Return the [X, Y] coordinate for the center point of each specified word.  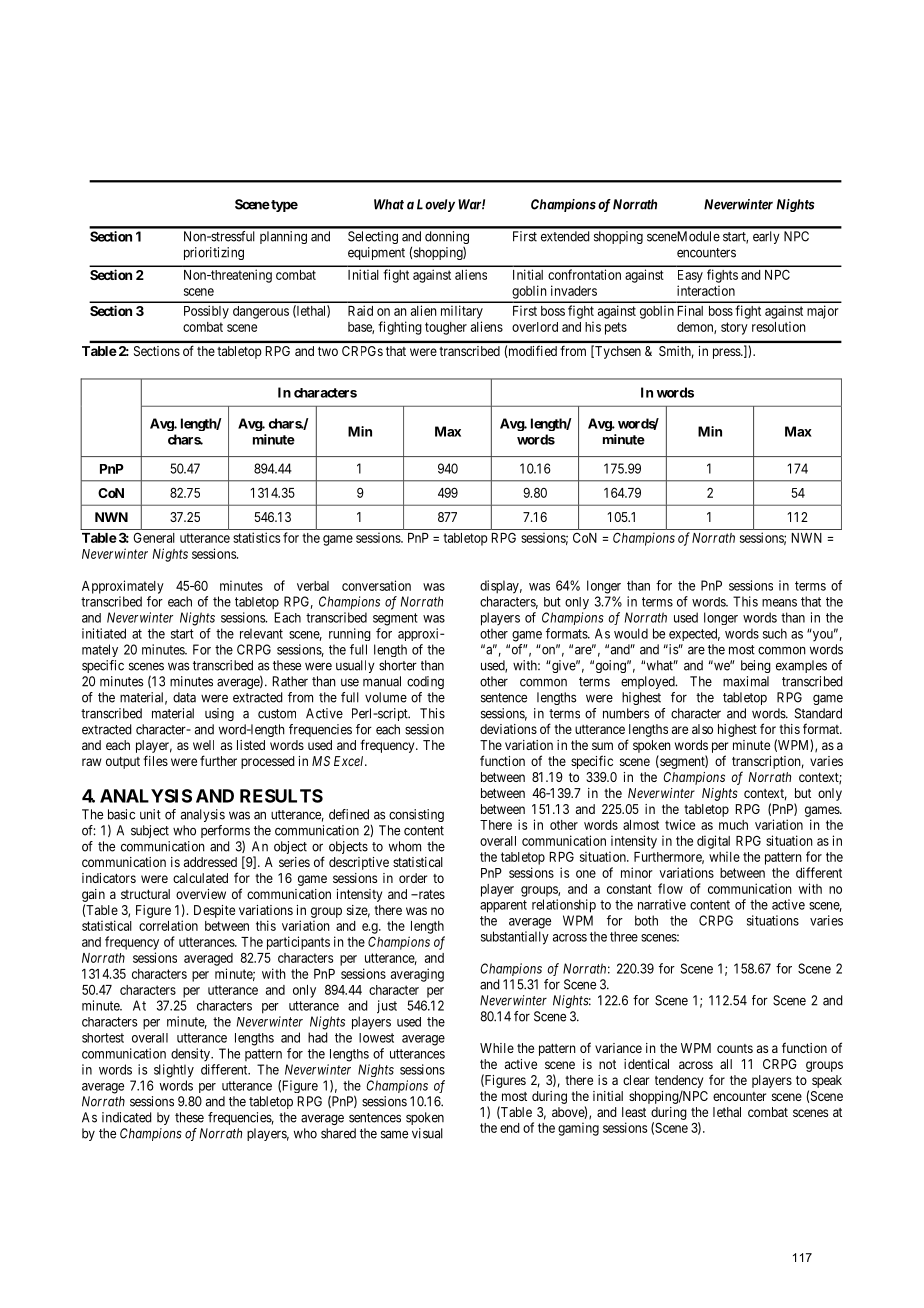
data [184, 697]
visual [427, 1133]
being [756, 666]
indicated [127, 1117]
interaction [706, 290]
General [154, 537]
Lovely [436, 205]
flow [670, 888]
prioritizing [214, 253]
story [734, 328]
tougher [446, 328]
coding [425, 682]
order [413, 878]
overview [201, 894]
